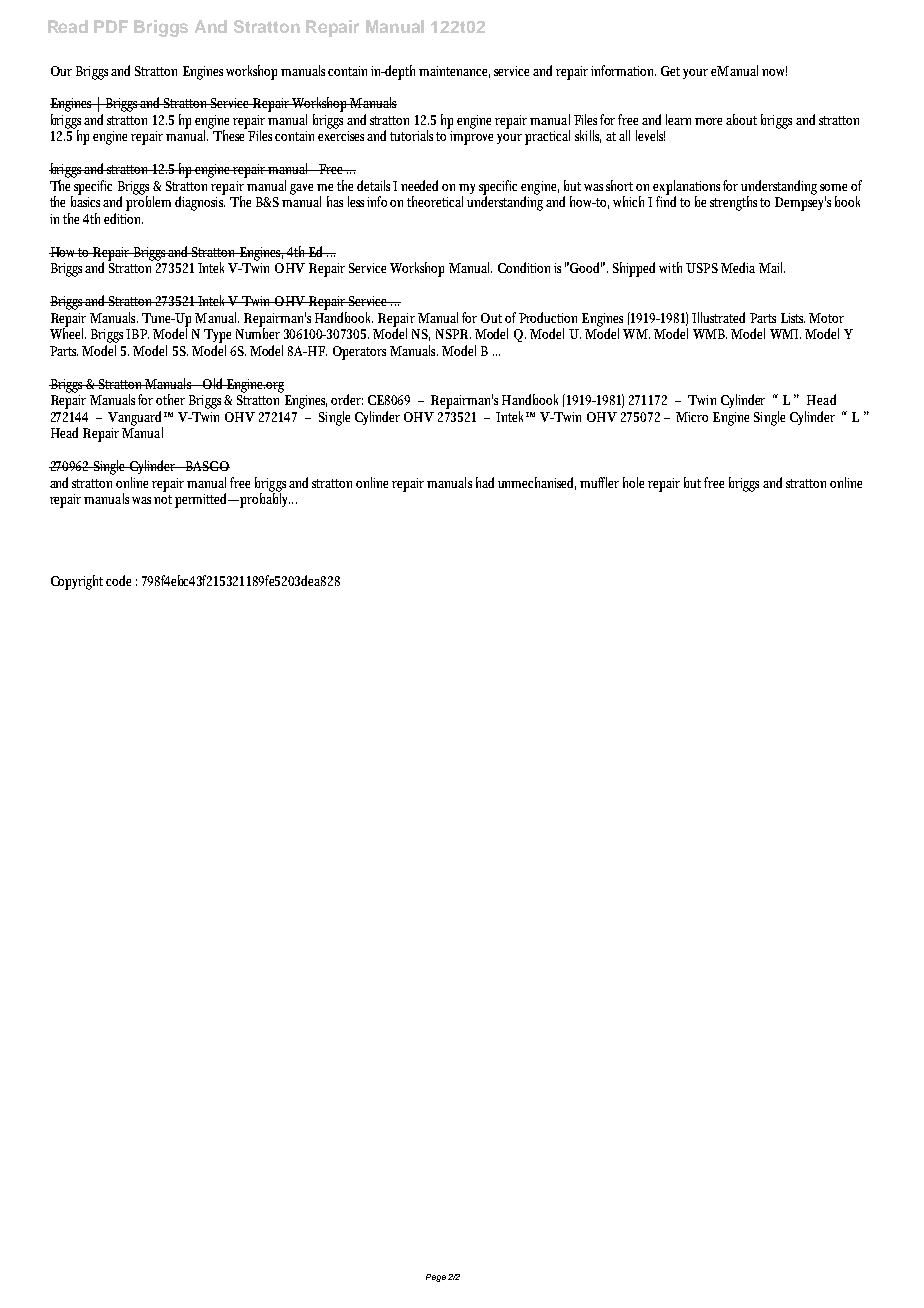 The height and width of the screenshot is (1308, 924). I want to click on Get, so click(672, 71).
